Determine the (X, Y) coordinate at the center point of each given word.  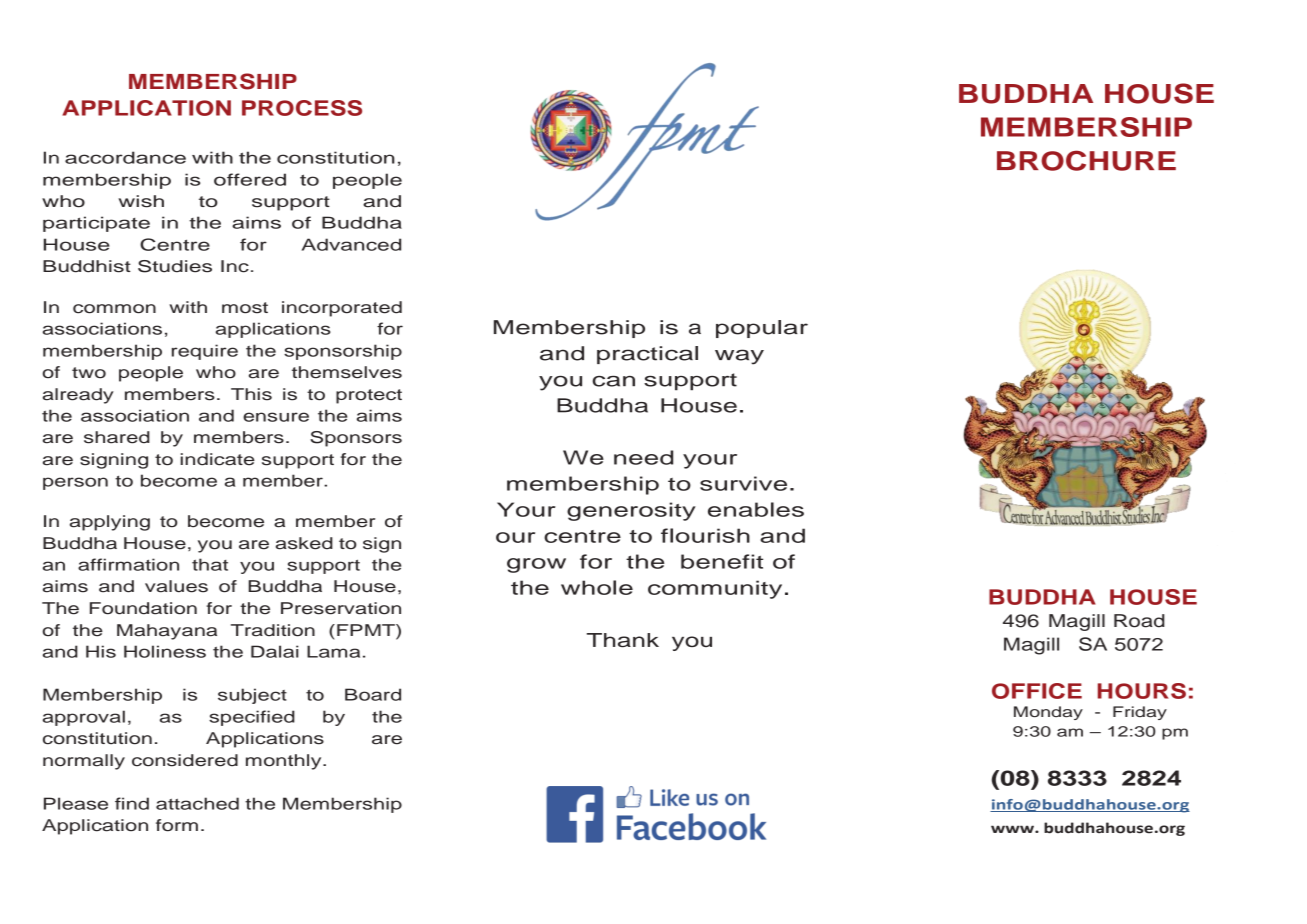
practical (647, 355)
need (643, 457)
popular (762, 329)
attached (197, 803)
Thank (623, 640)
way (739, 357)
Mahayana (167, 632)
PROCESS (302, 108)
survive (743, 483)
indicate (217, 459)
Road (1139, 621)
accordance (125, 157)
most (245, 308)
